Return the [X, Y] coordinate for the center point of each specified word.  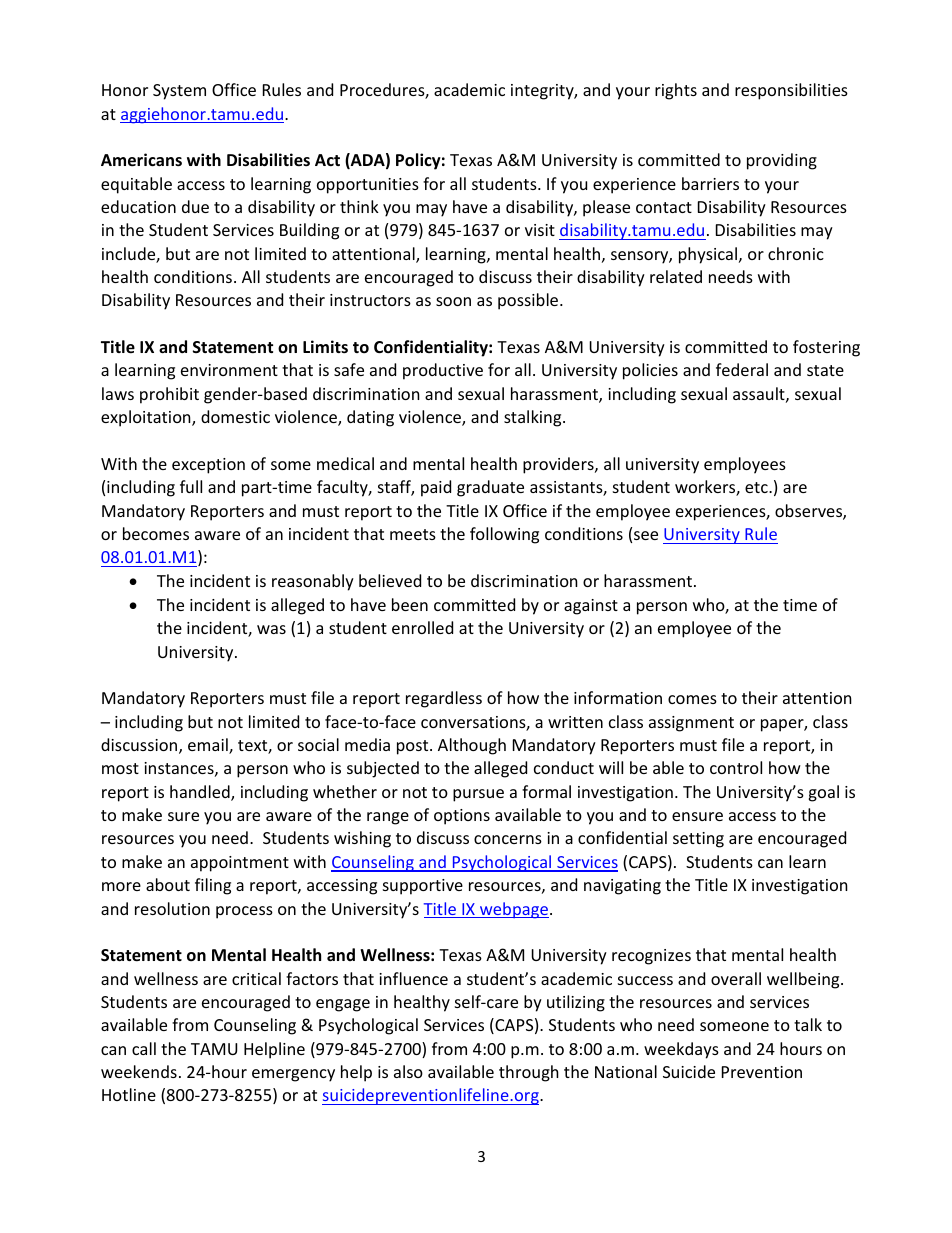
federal [742, 369]
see [646, 535]
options [462, 817]
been [410, 604]
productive [443, 371]
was [271, 629]
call [144, 1048]
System [179, 92]
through [529, 1073]
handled [201, 793]
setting [698, 840]
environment [229, 370]
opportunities [368, 186]
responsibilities [791, 91]
